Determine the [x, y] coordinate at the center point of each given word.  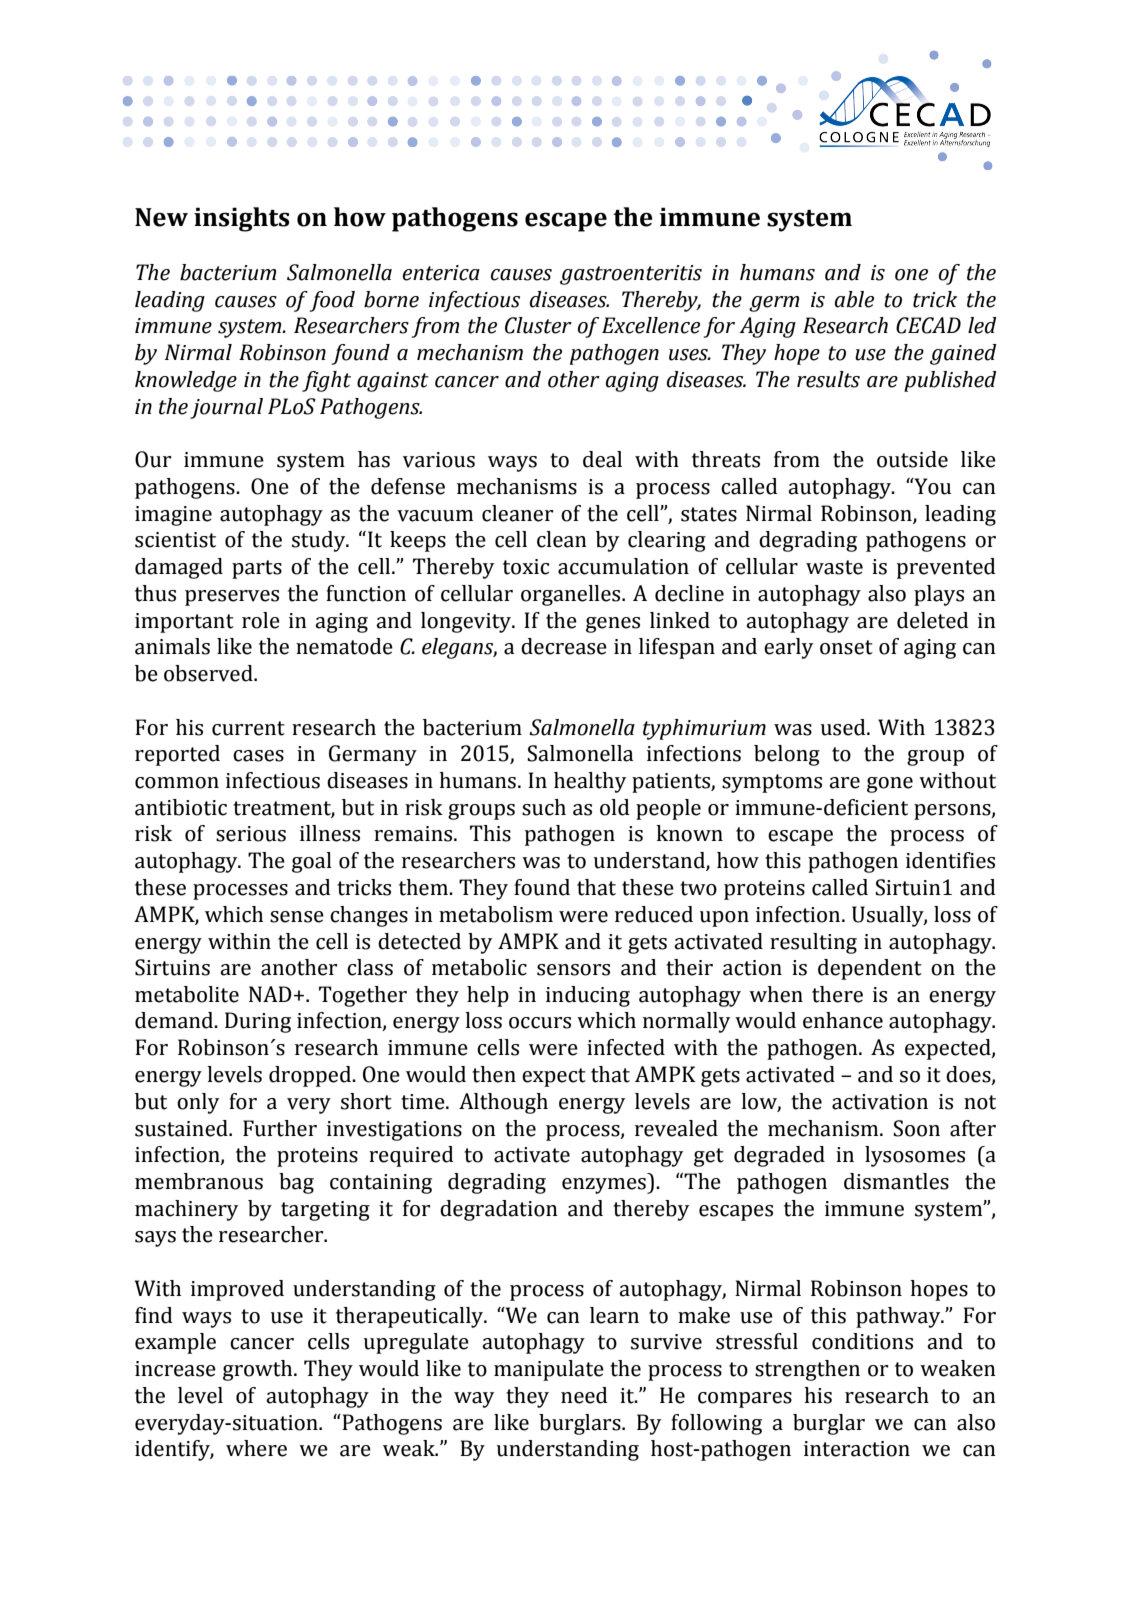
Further [280, 1128]
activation [880, 1102]
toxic [526, 567]
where [256, 1448]
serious [251, 834]
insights [241, 219]
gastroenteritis [631, 275]
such [544, 807]
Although [503, 1103]
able [854, 299]
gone [890, 785]
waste [834, 567]
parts [257, 569]
